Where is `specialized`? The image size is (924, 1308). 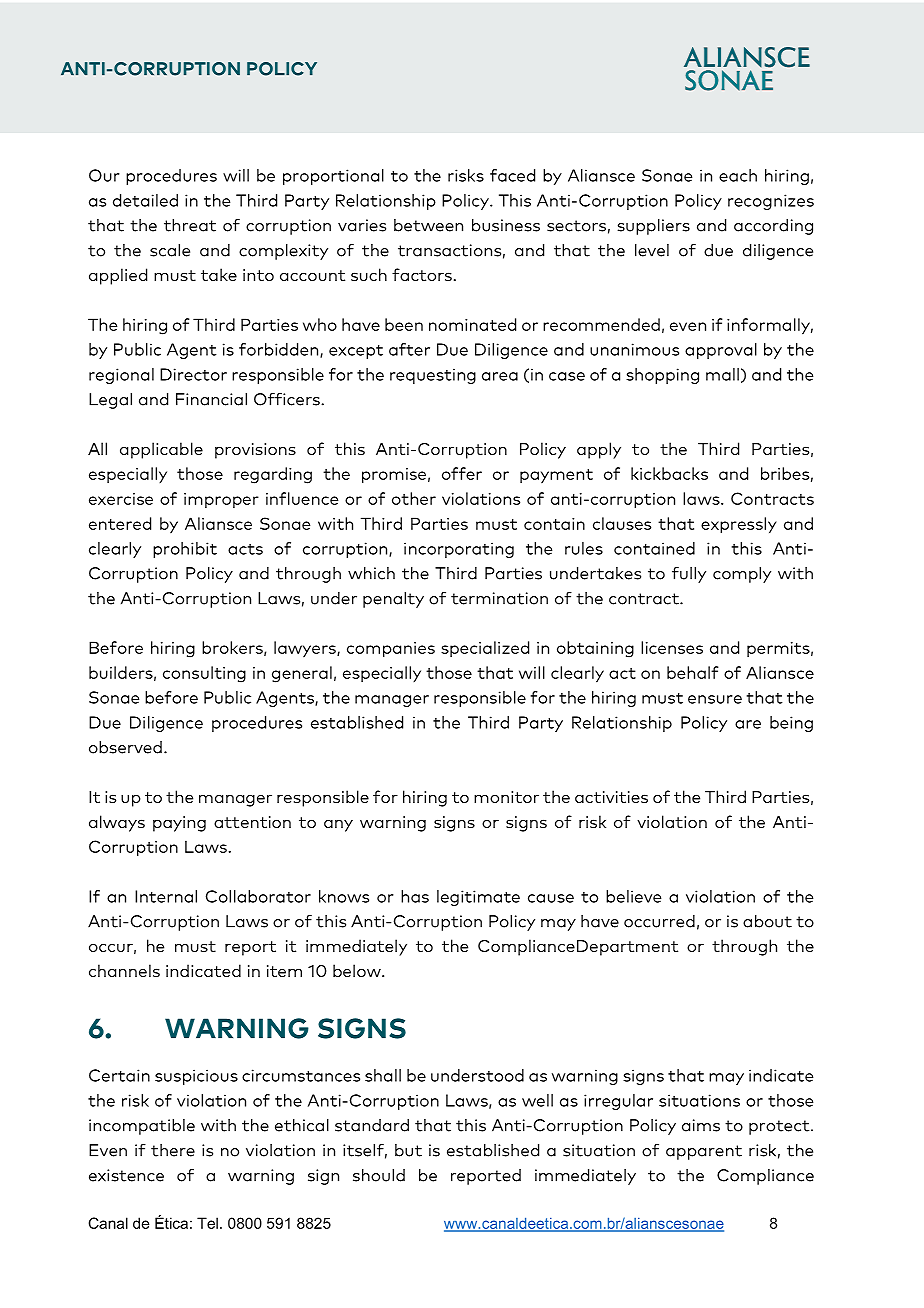 specialized is located at coordinates (485, 649).
